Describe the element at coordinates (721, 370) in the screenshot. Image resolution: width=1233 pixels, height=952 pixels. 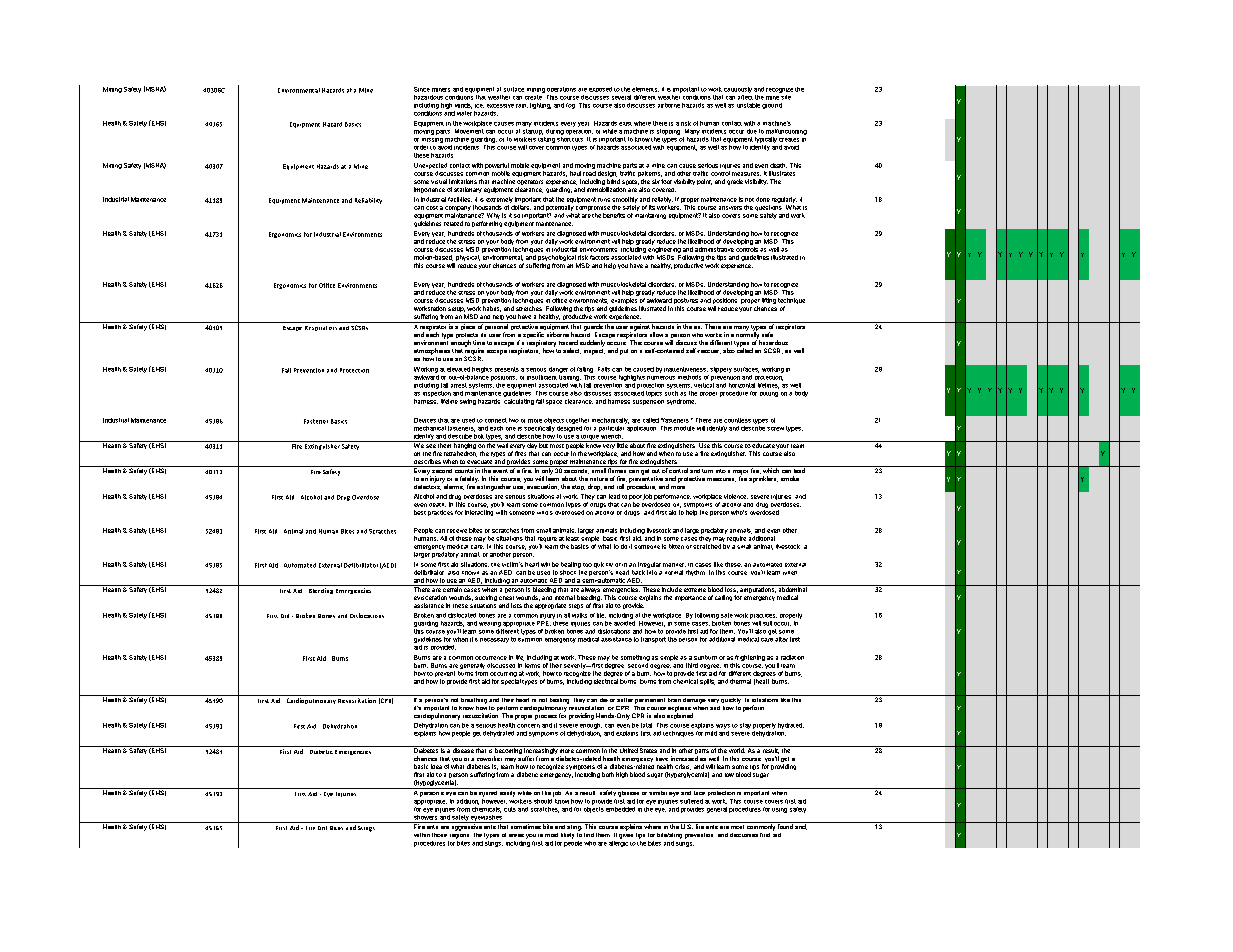
I see `slippery` at that location.
